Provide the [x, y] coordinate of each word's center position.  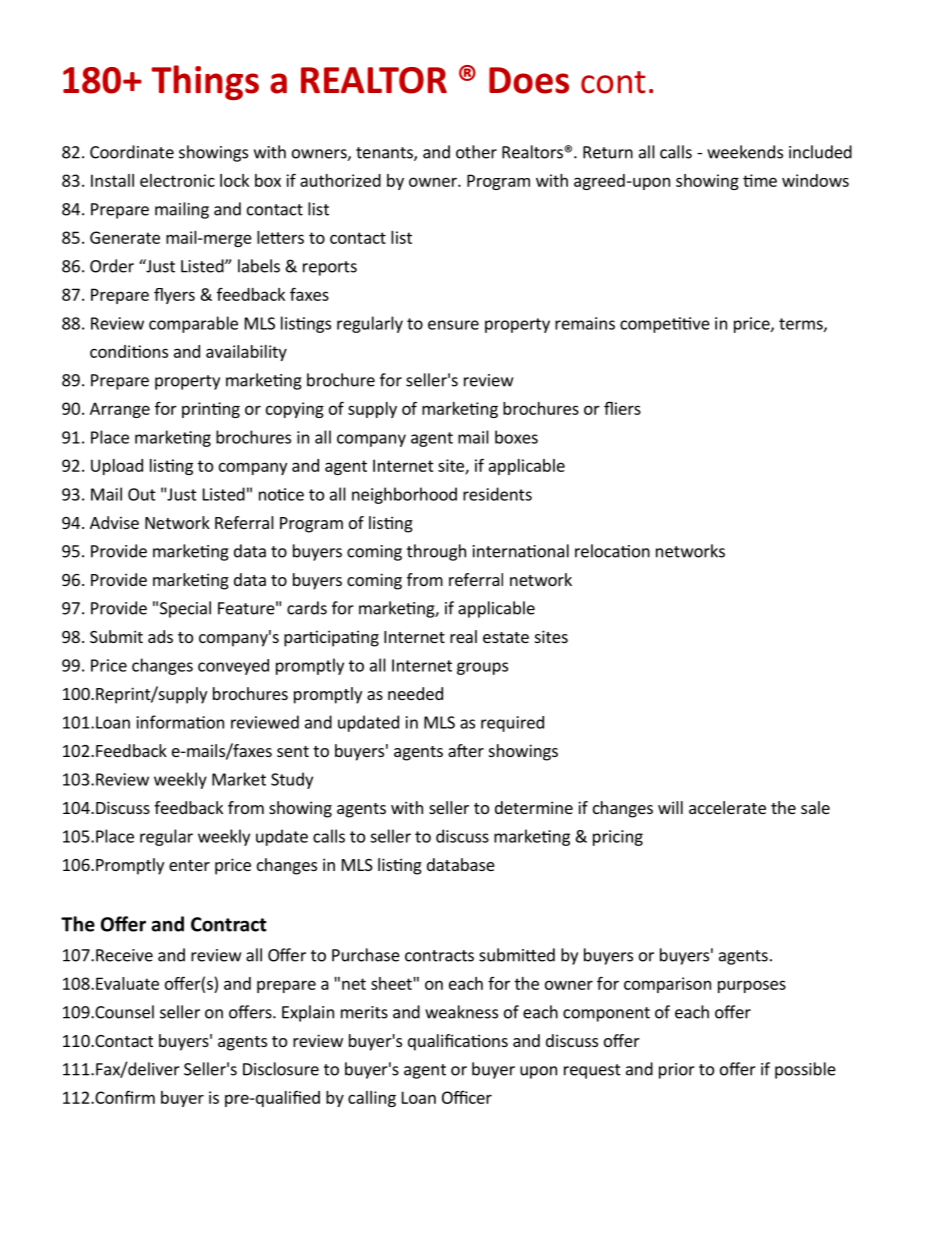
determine [534, 807]
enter [189, 865]
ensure [453, 325]
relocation [612, 551]
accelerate [727, 807]
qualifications [458, 1042]
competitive [665, 325]
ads [160, 636]
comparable [193, 324]
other [476, 152]
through [436, 552]
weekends [745, 152]
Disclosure [281, 1069]
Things [205, 82]
